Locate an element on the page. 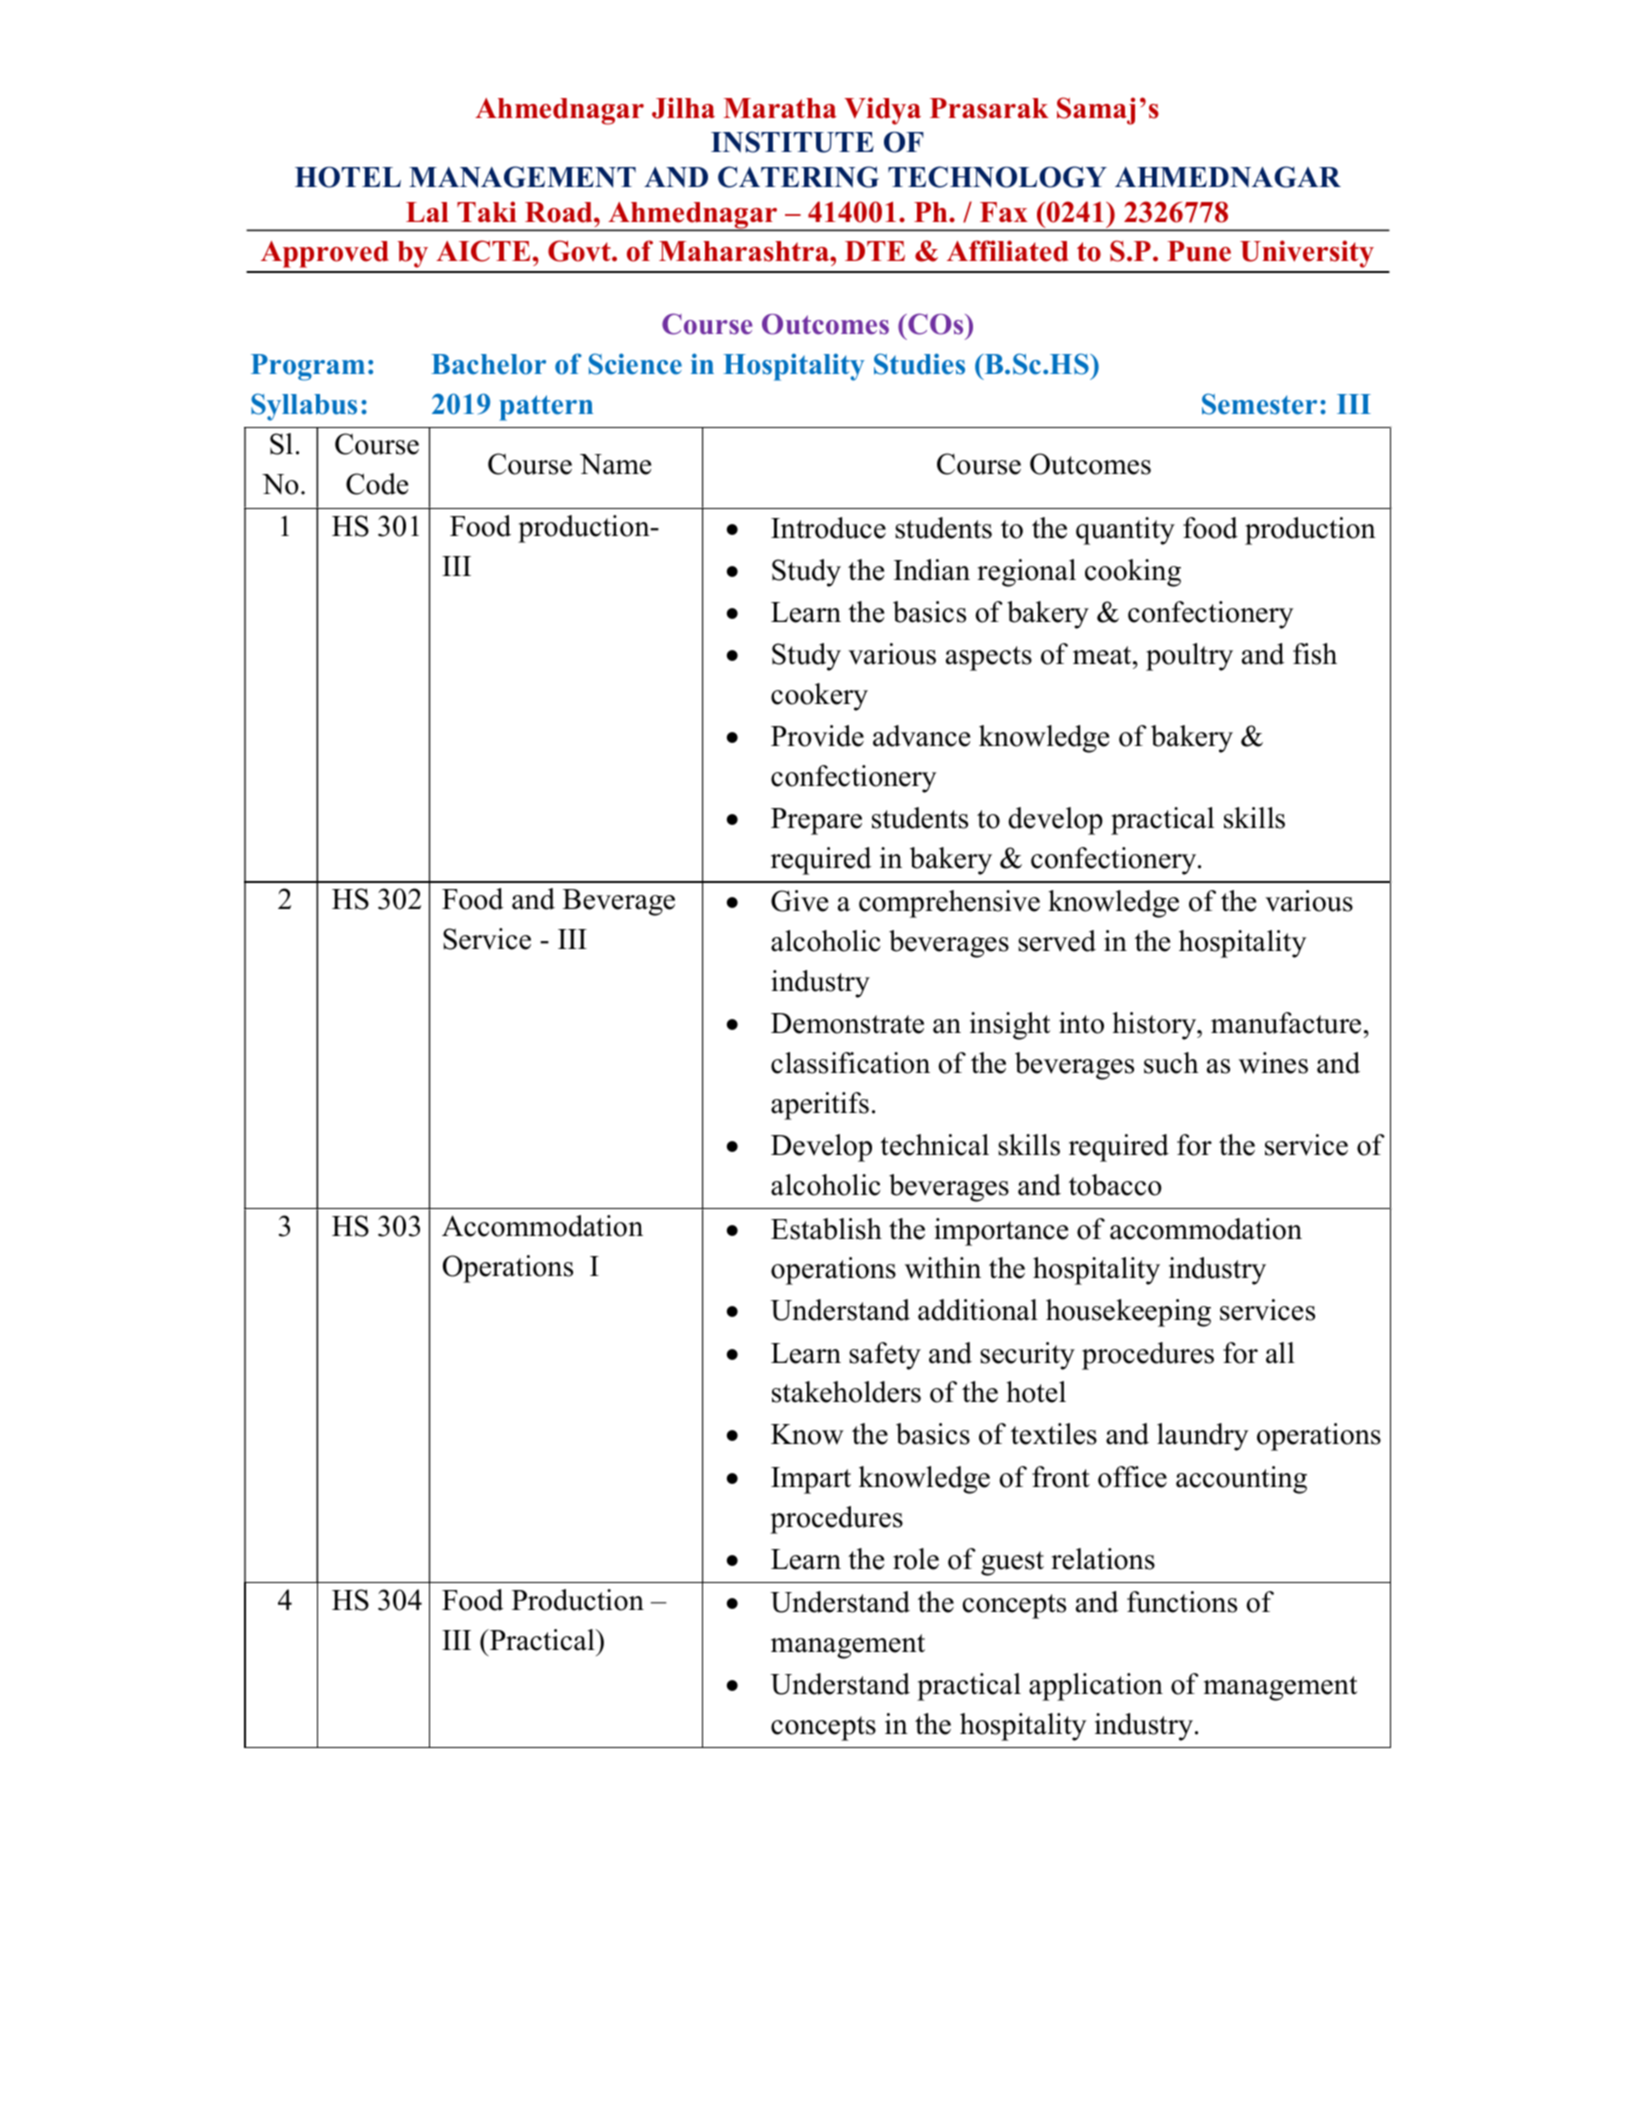 The width and height of the image is (1635, 2116). Impart is located at coordinates (811, 1480).
